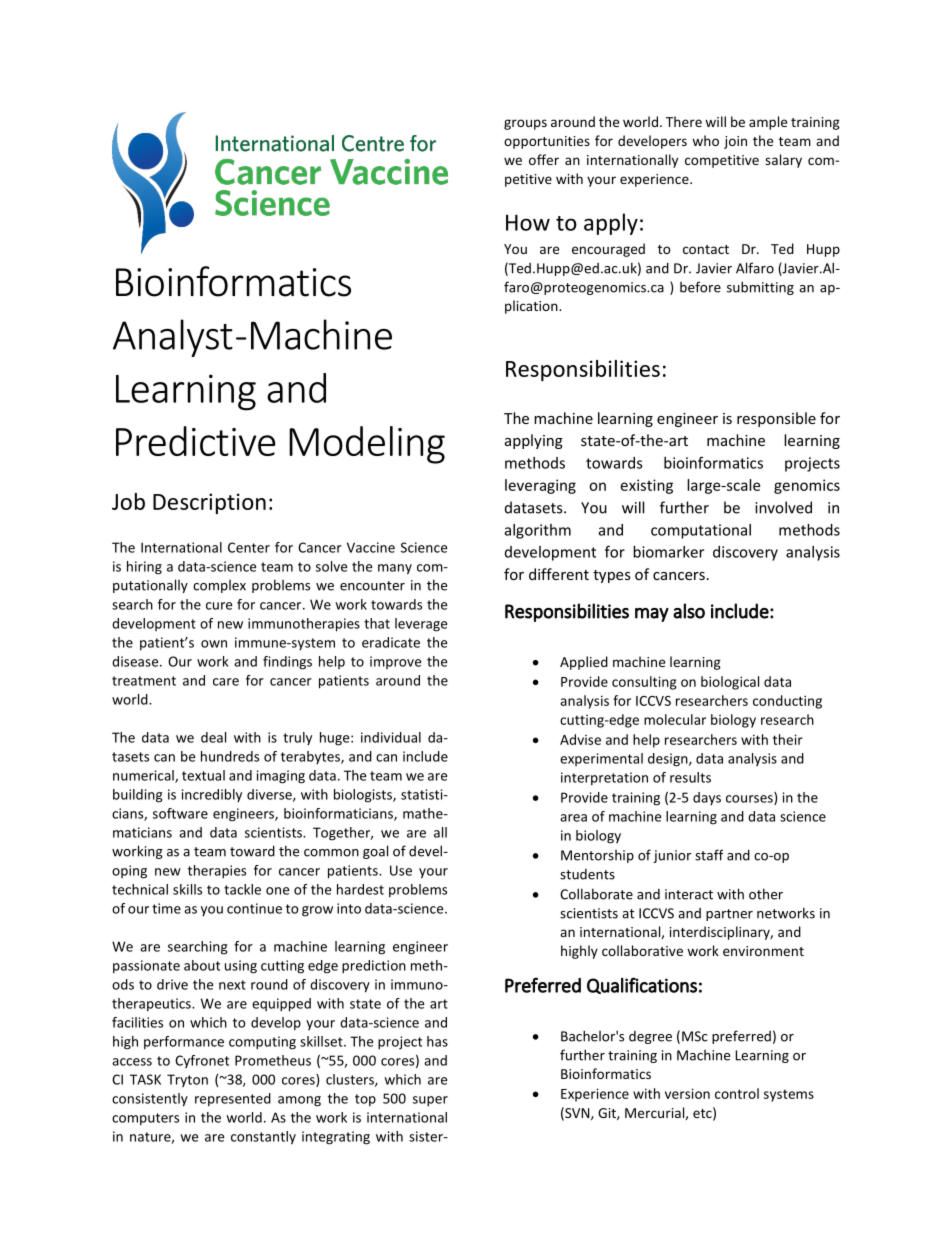  I want to click on super, so click(430, 1101).
